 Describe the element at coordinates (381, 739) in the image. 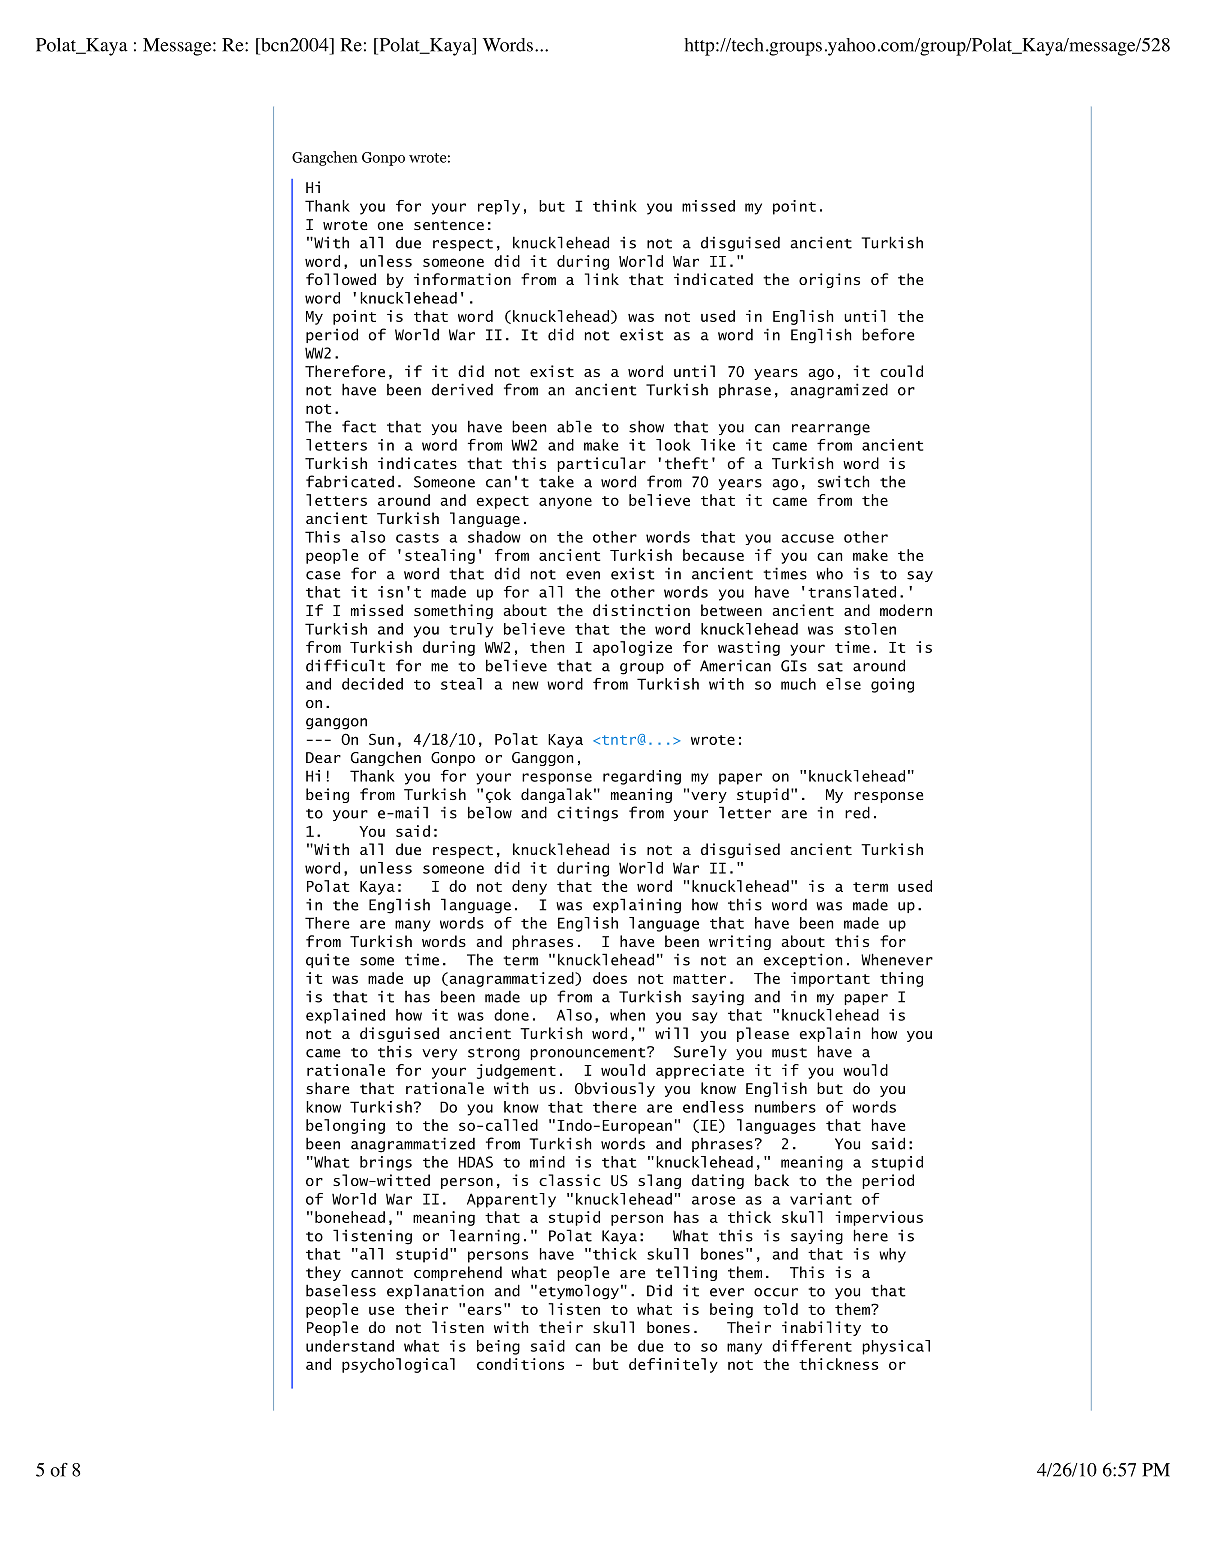

I see `Sun` at that location.
